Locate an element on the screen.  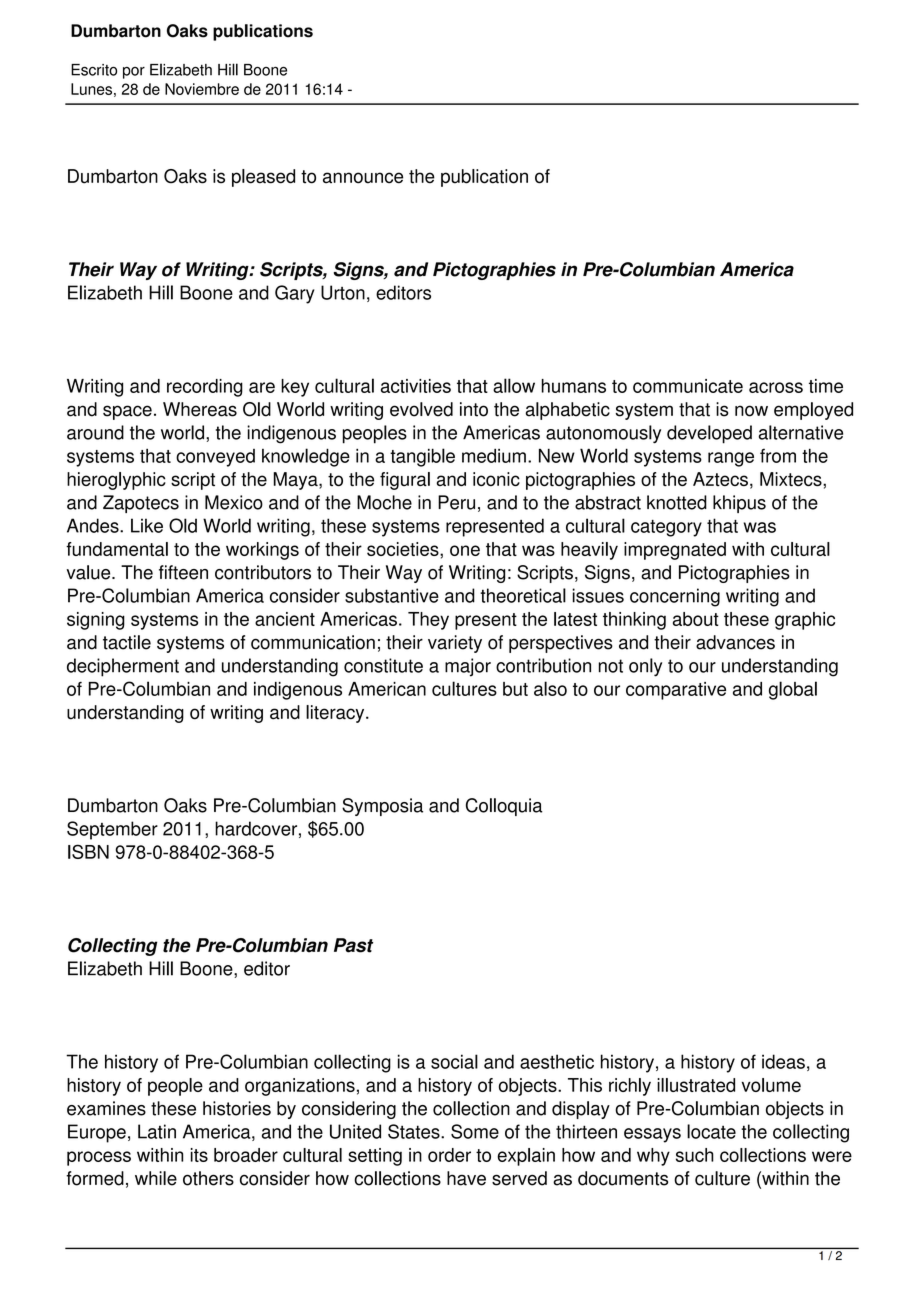
conveyed is located at coordinates (215, 458).
